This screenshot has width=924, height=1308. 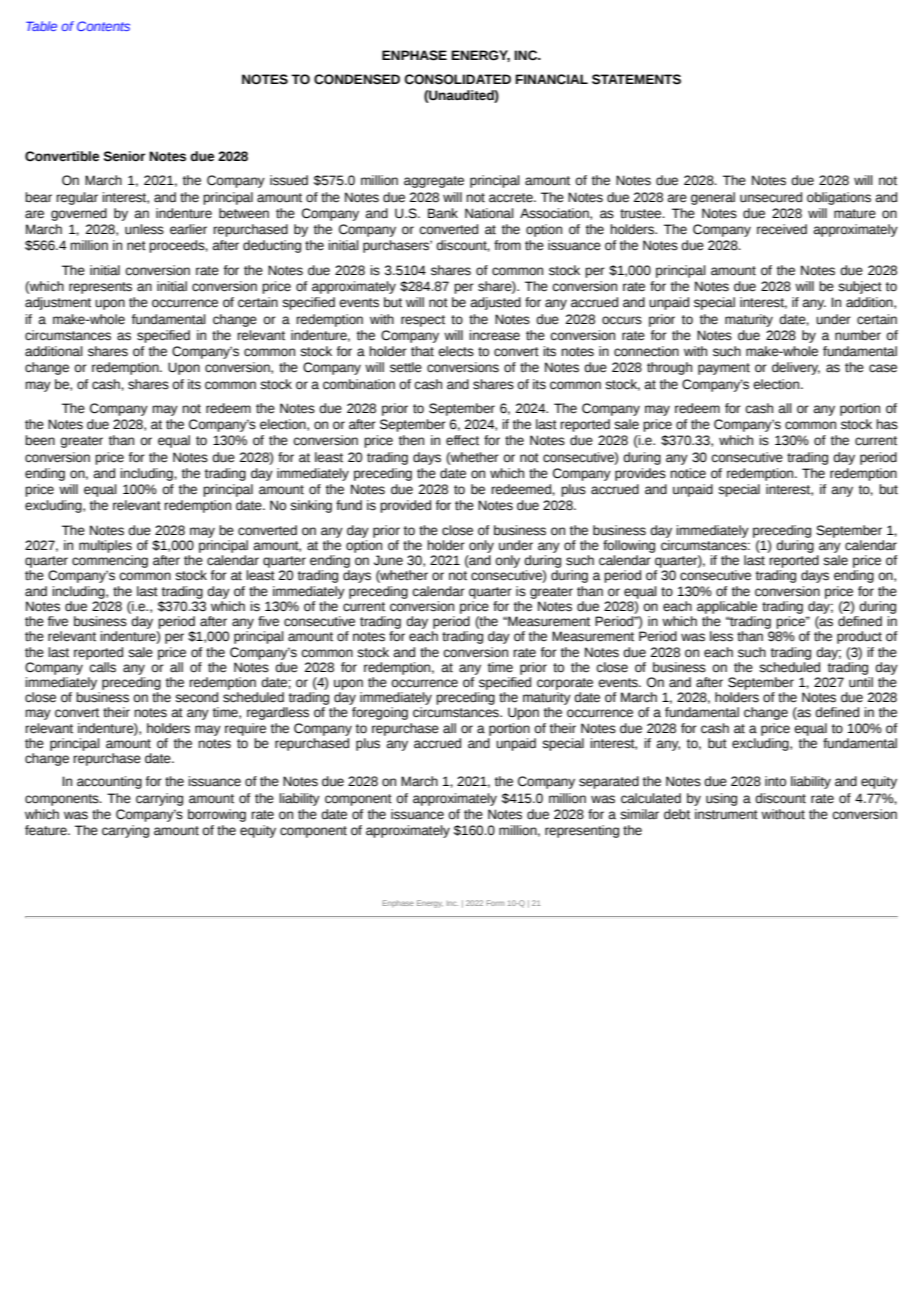 What do you see at coordinates (551, 79) in the screenshot?
I see `FINANCIAL` at bounding box center [551, 79].
